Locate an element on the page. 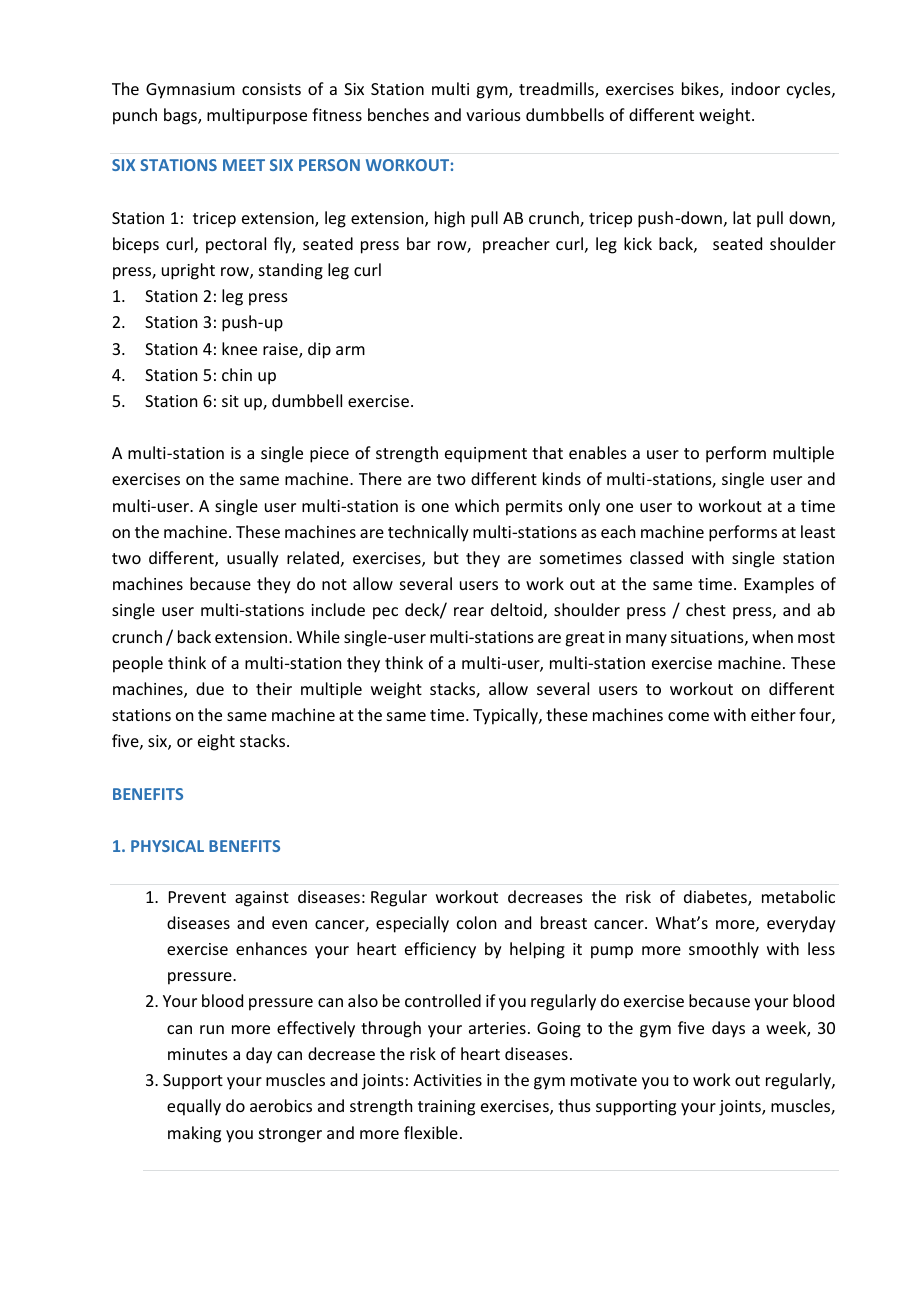  training is located at coordinates (446, 1108).
